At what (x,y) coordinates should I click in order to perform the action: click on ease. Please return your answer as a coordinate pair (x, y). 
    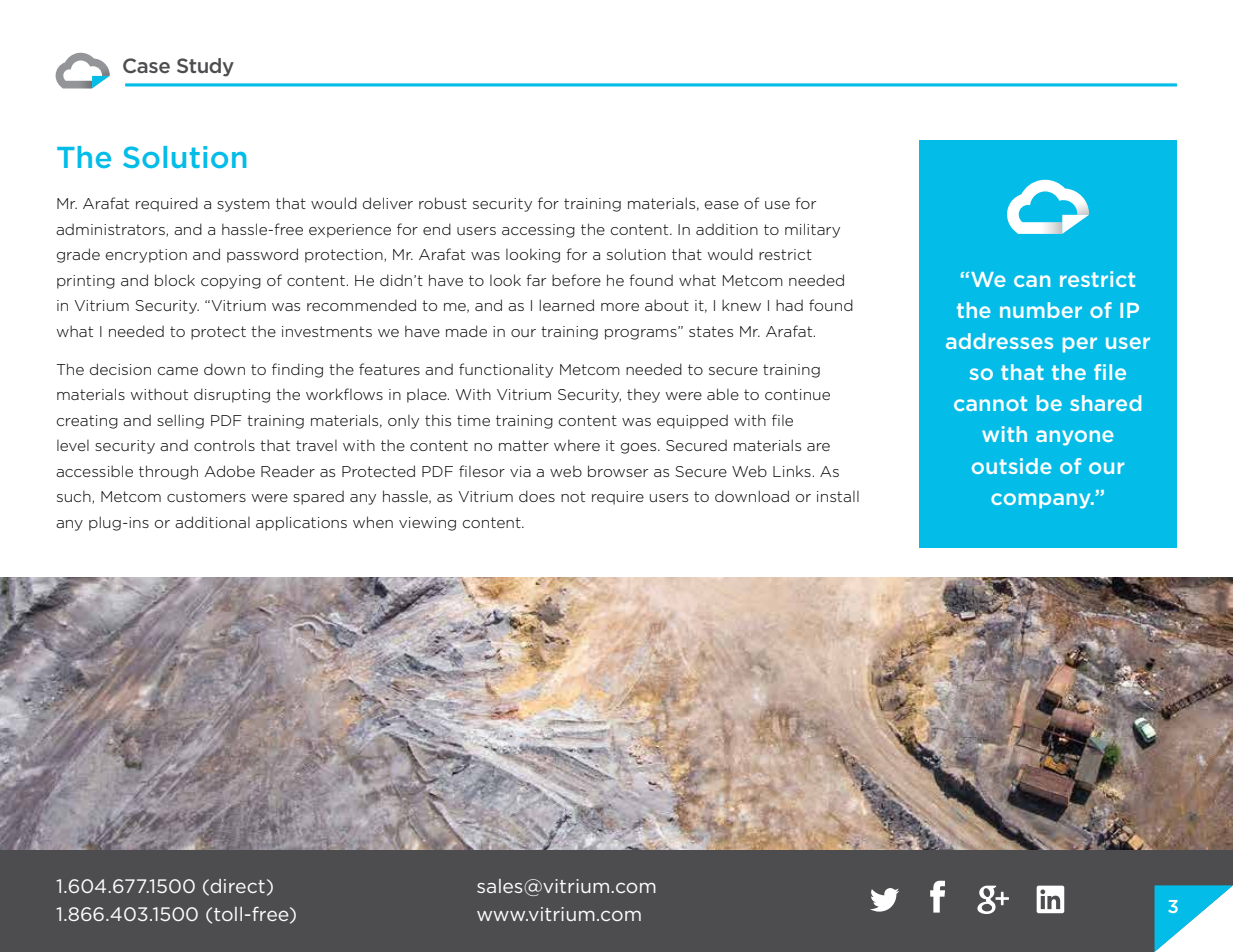
    Looking at the image, I should click on (722, 205).
